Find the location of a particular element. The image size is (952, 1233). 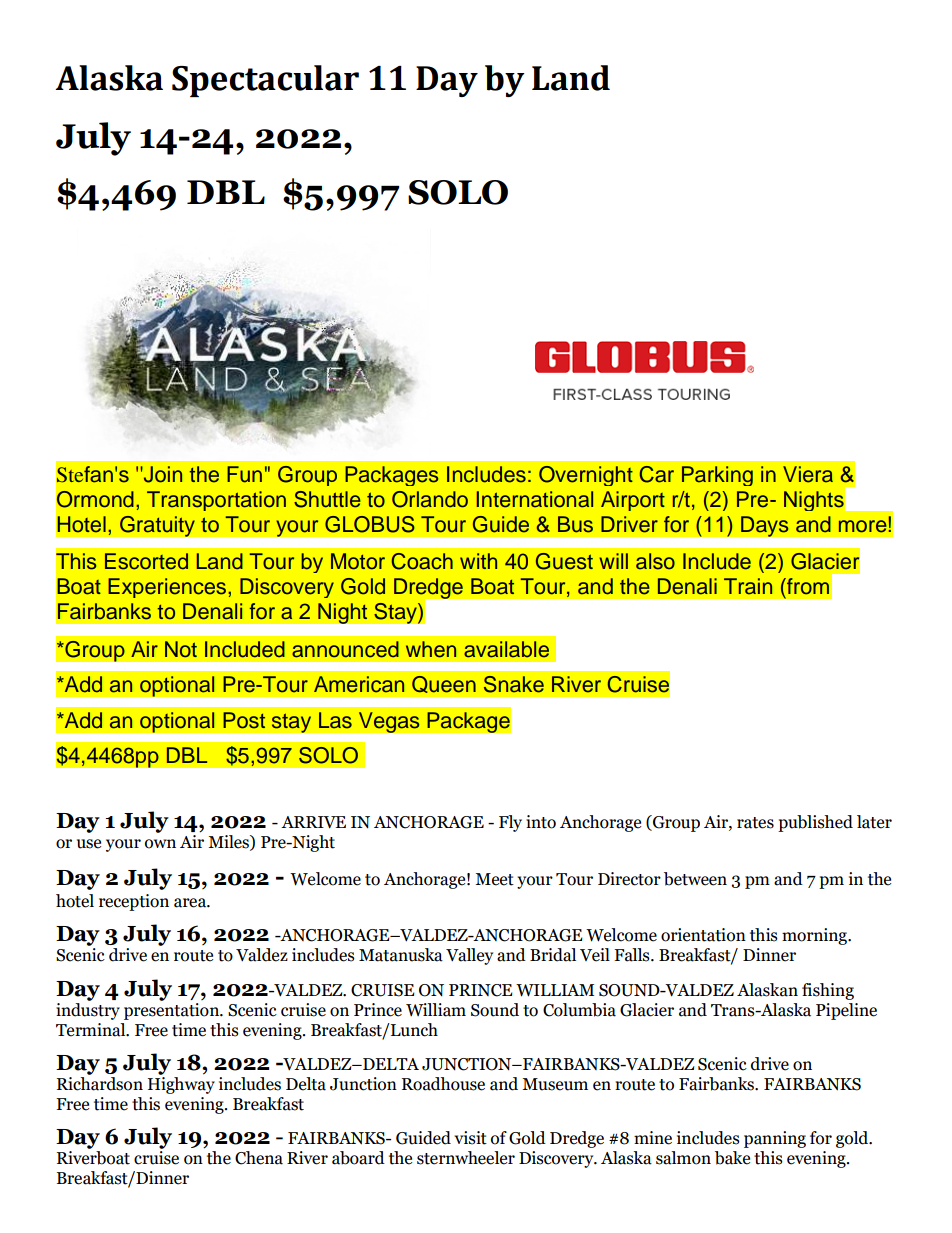

Viera is located at coordinates (808, 474).
